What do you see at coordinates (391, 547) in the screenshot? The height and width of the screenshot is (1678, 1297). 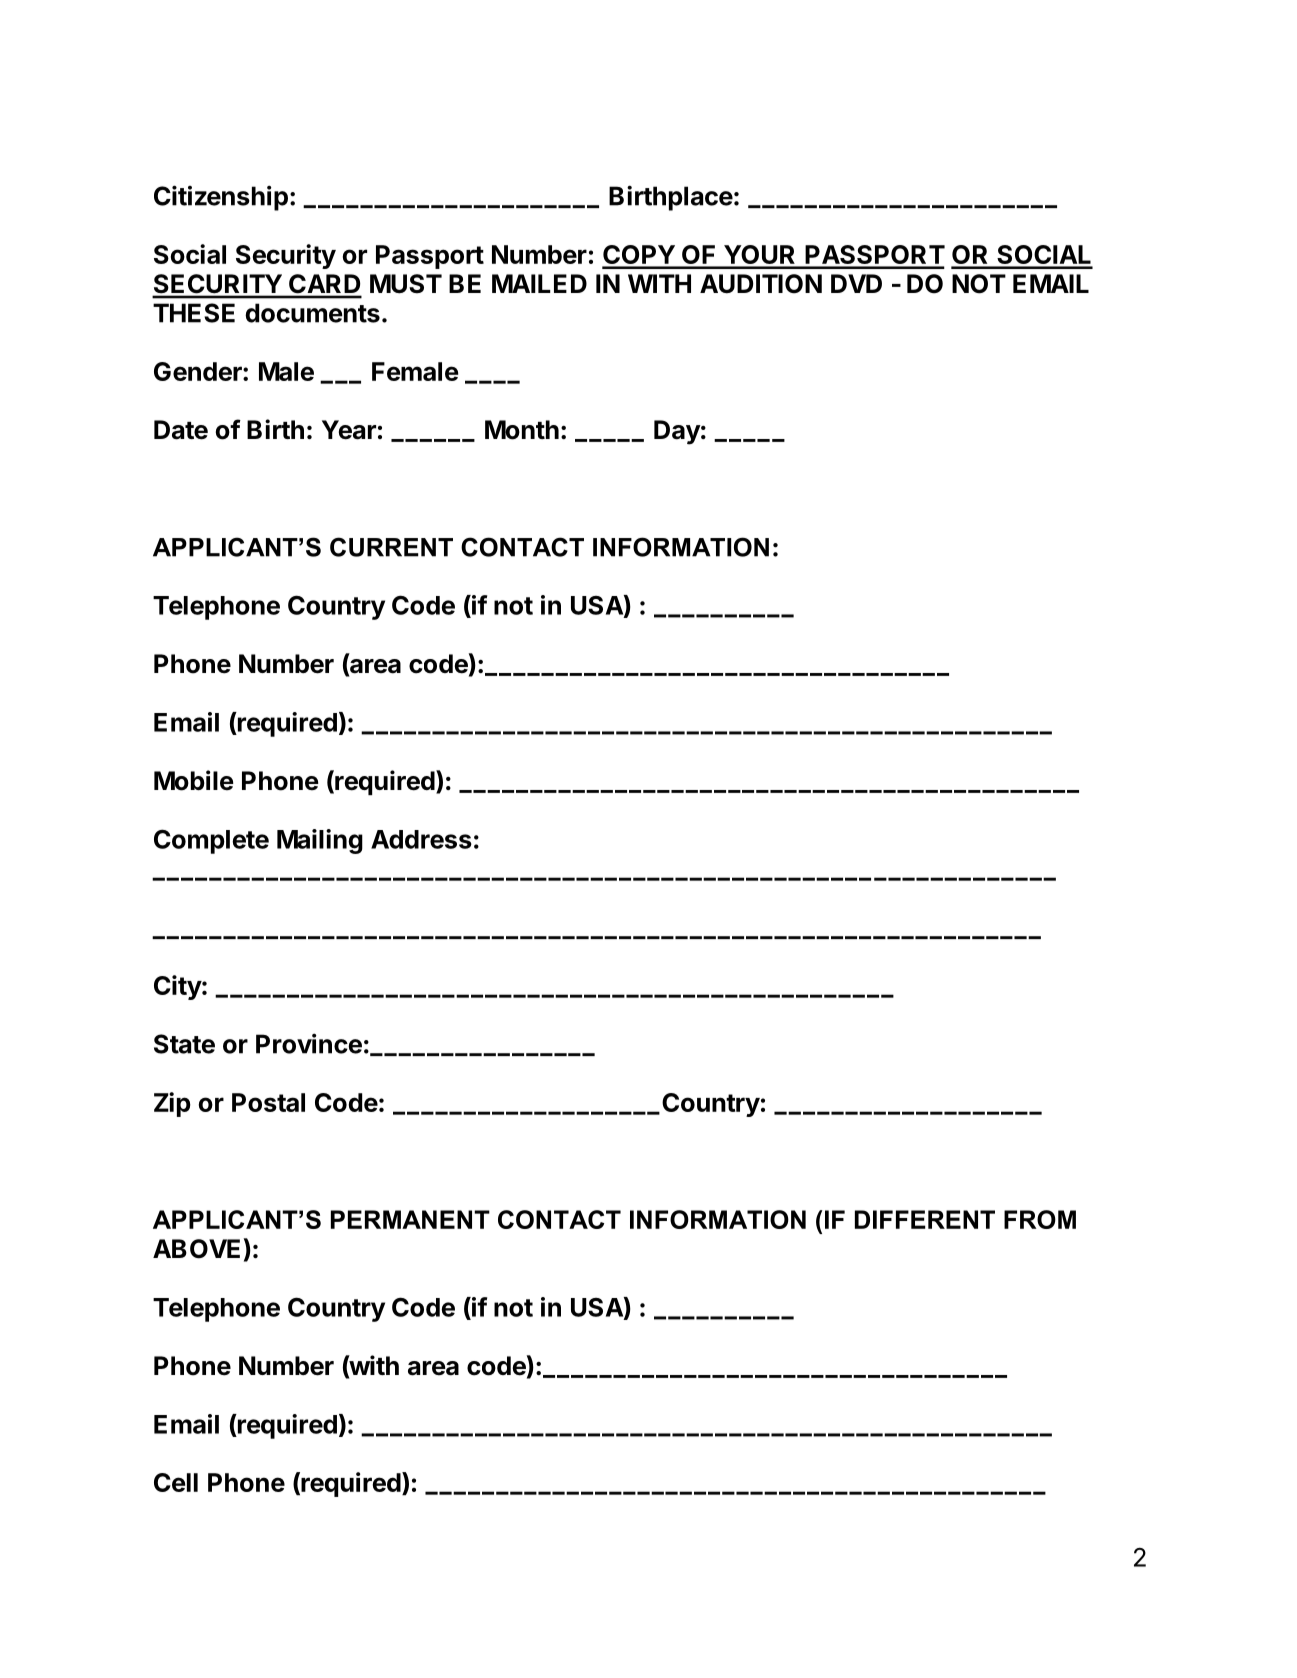 I see `CURRENT` at bounding box center [391, 547].
